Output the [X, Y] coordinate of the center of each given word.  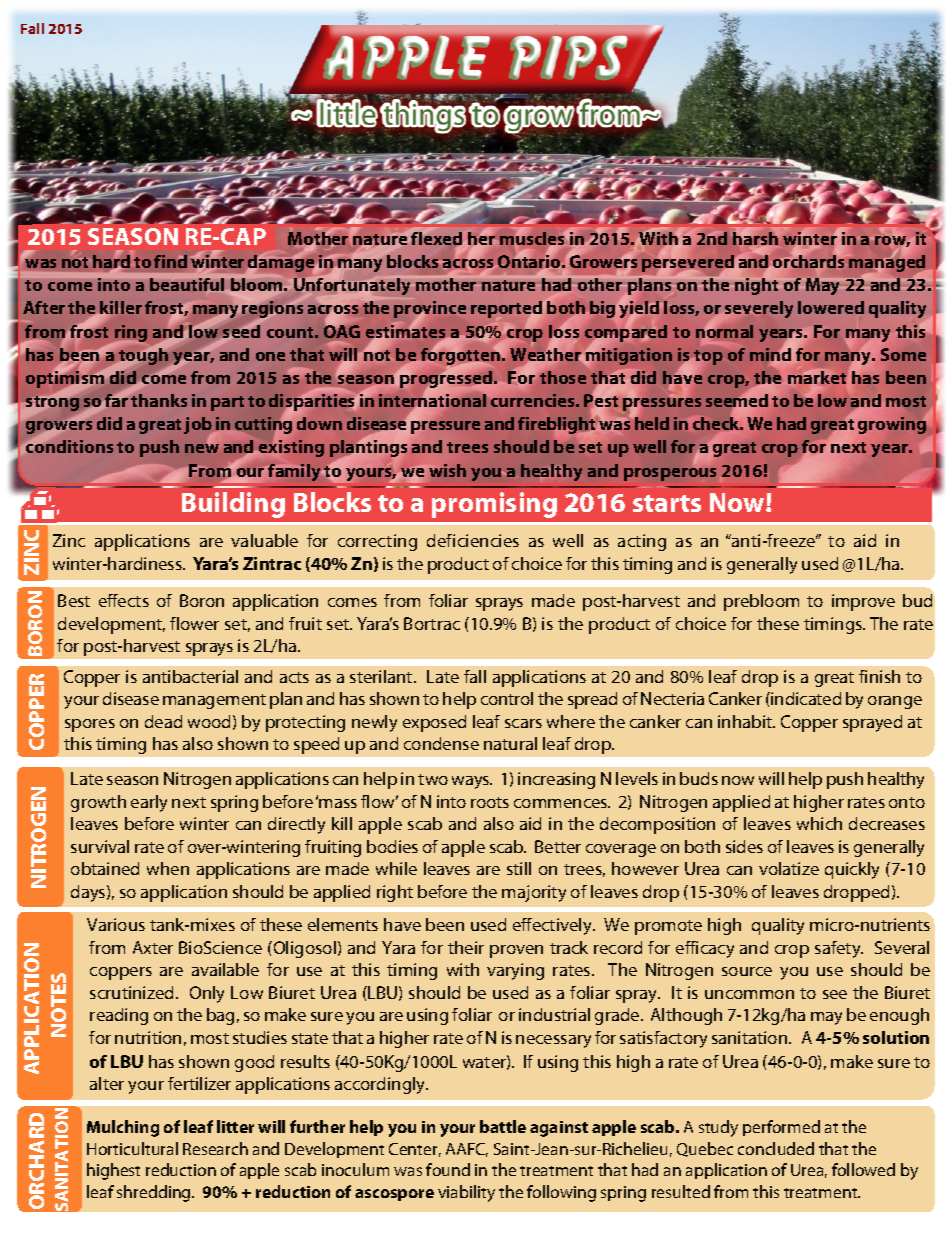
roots [490, 802]
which [819, 823]
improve [863, 602]
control [507, 698]
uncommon [749, 994]
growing [892, 425]
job [198, 427]
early [149, 803]
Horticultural [132, 1148]
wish [447, 470]
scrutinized [131, 992]
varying [515, 971]
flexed [436, 238]
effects [124, 600]
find [170, 261]
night [756, 286]
